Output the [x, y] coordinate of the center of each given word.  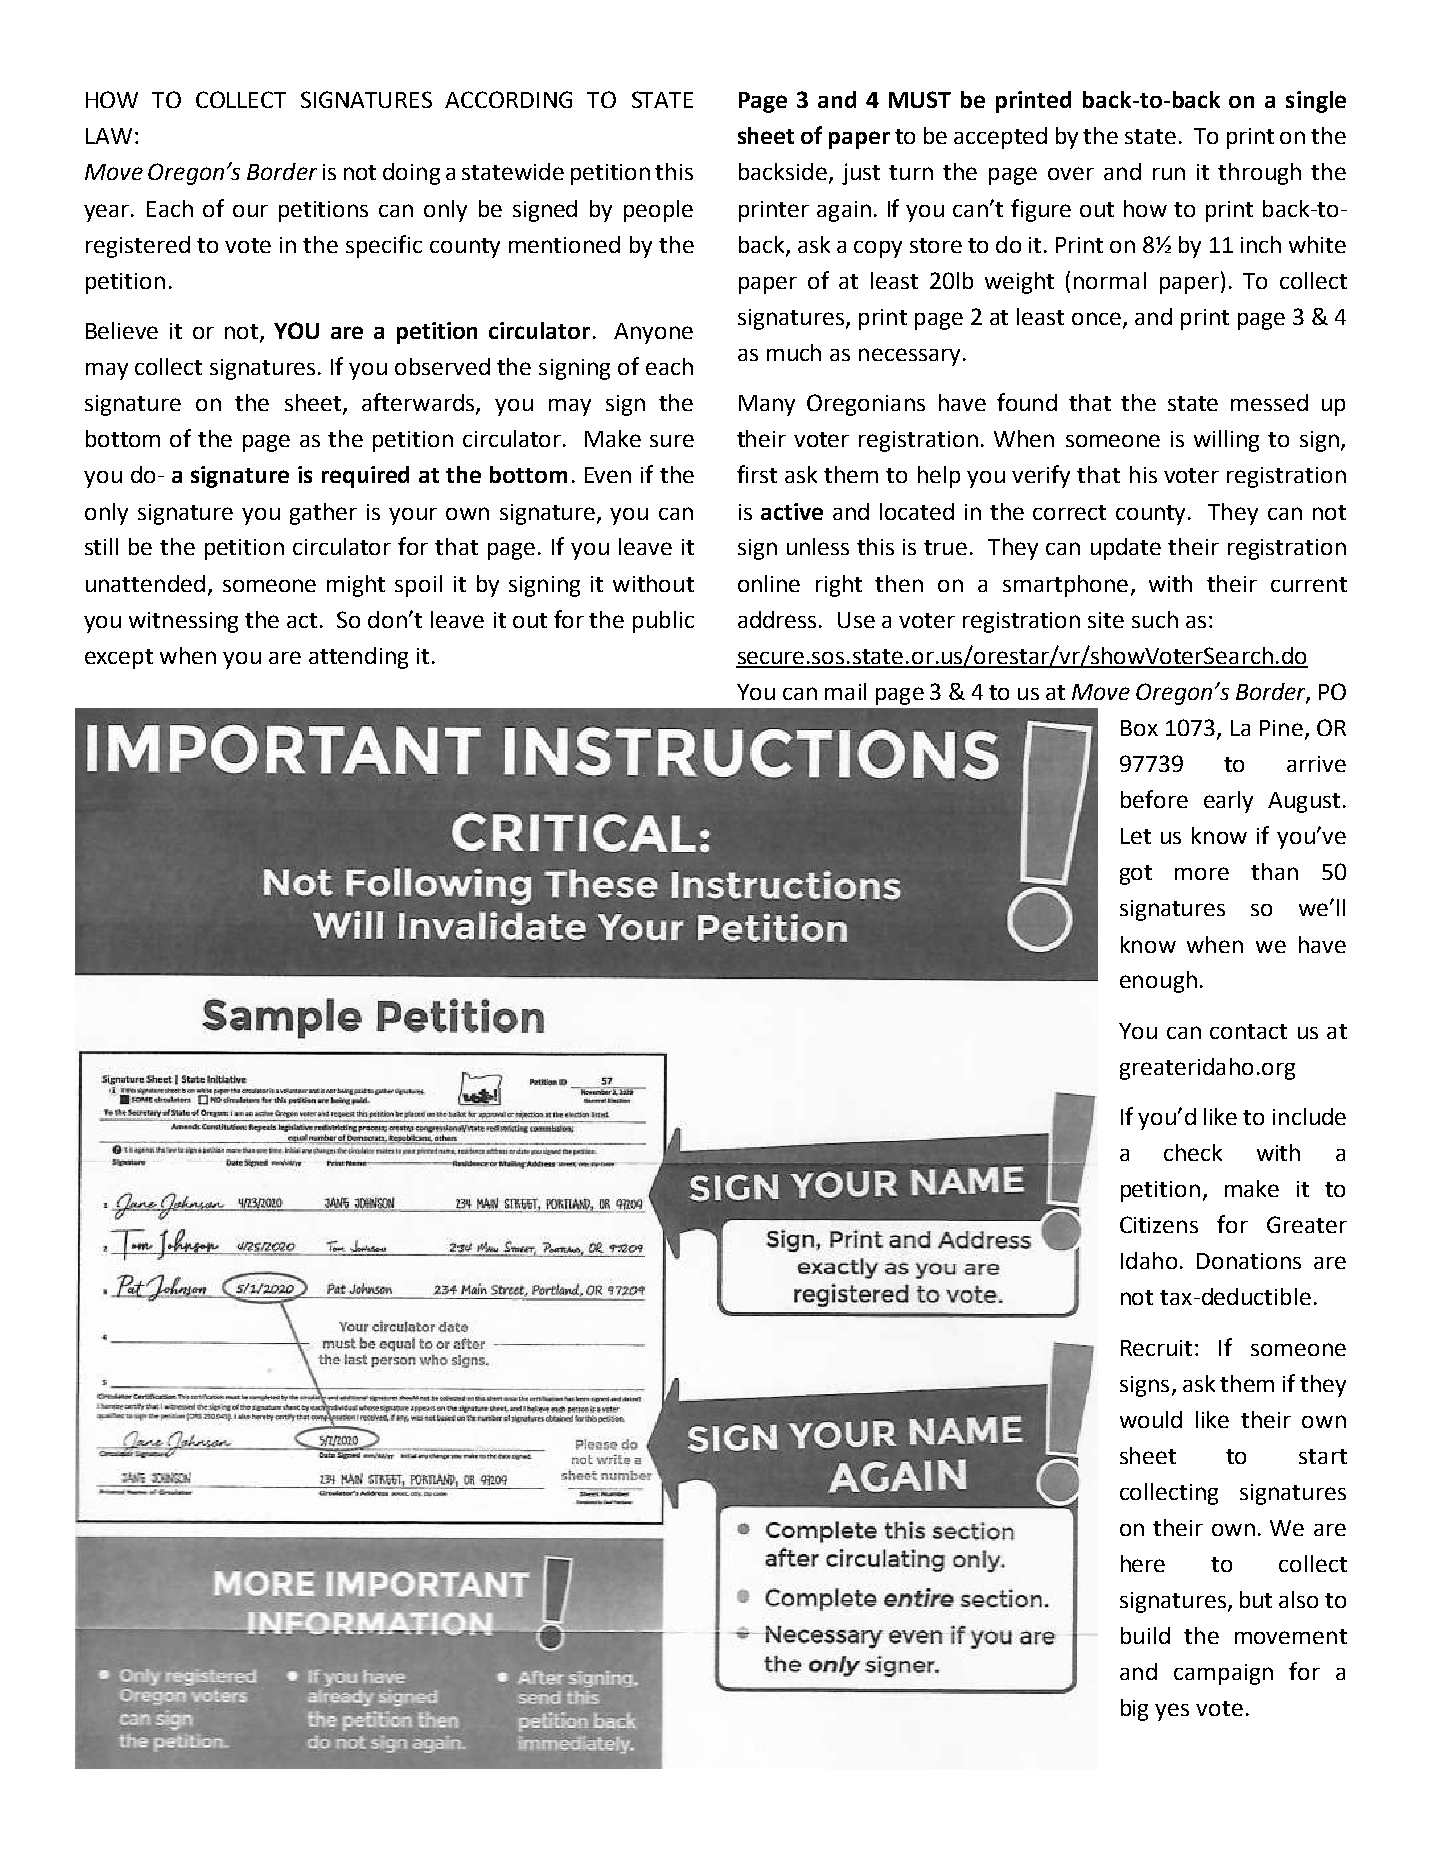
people [658, 211]
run [1169, 173]
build [1145, 1635]
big [1134, 1710]
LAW [109, 136]
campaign [1223, 1674]
